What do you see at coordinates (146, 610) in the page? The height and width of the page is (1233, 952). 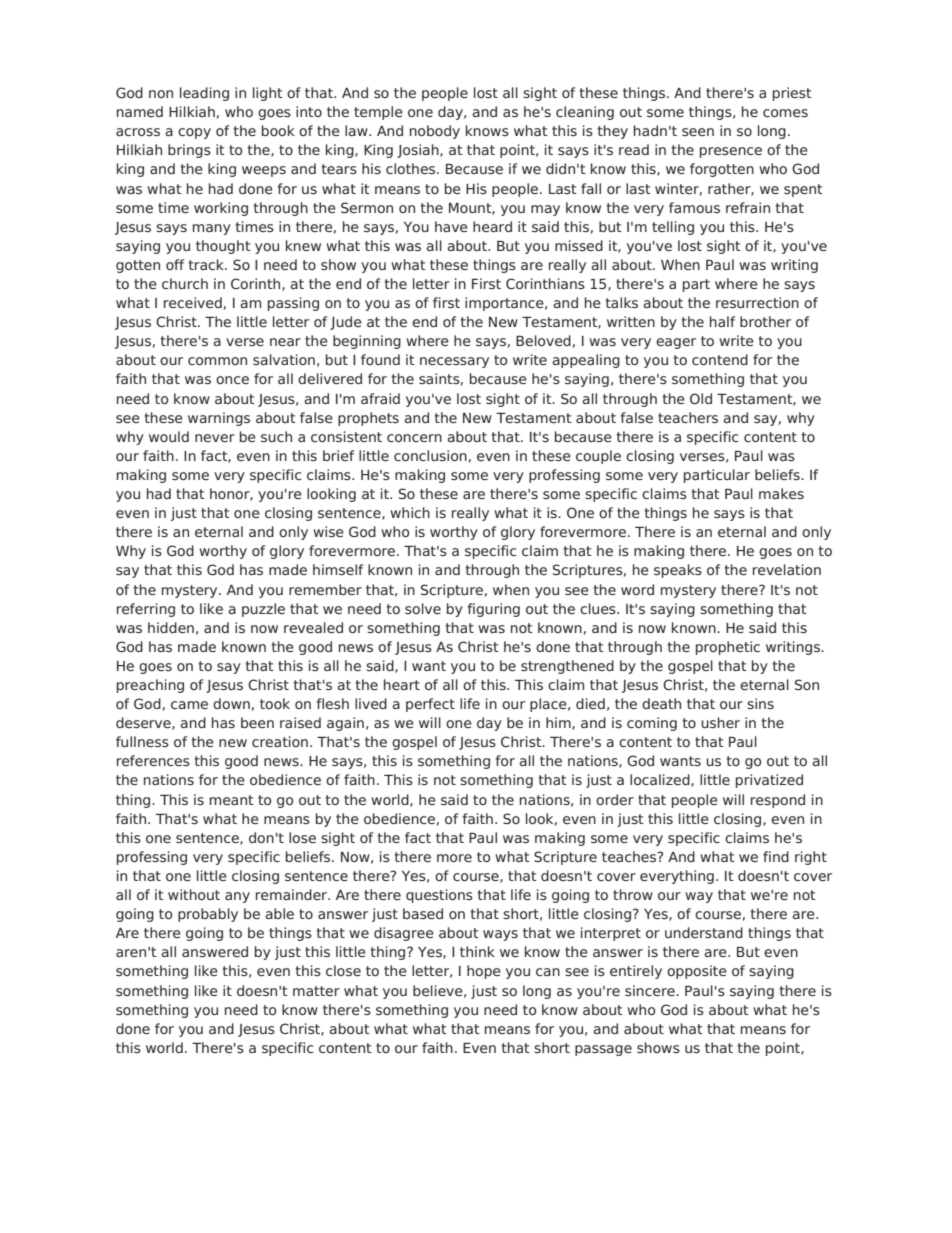 I see `referring` at bounding box center [146, 610].
